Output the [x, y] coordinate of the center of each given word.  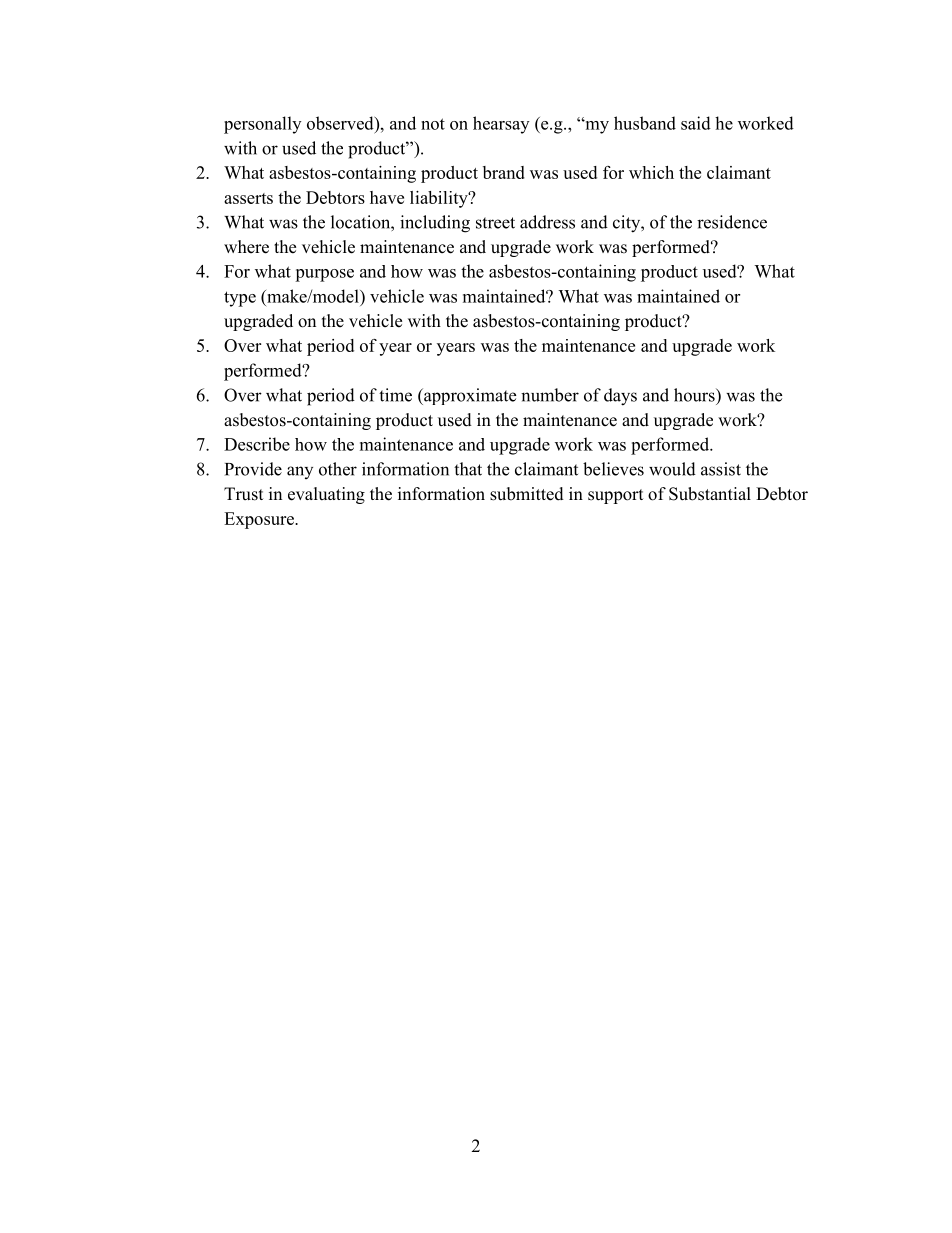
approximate [469, 396]
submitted [527, 494]
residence [732, 222]
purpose [324, 275]
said [696, 123]
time [395, 395]
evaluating [326, 495]
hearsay [501, 125]
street [495, 223]
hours [695, 395]
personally [262, 125]
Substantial [710, 494]
